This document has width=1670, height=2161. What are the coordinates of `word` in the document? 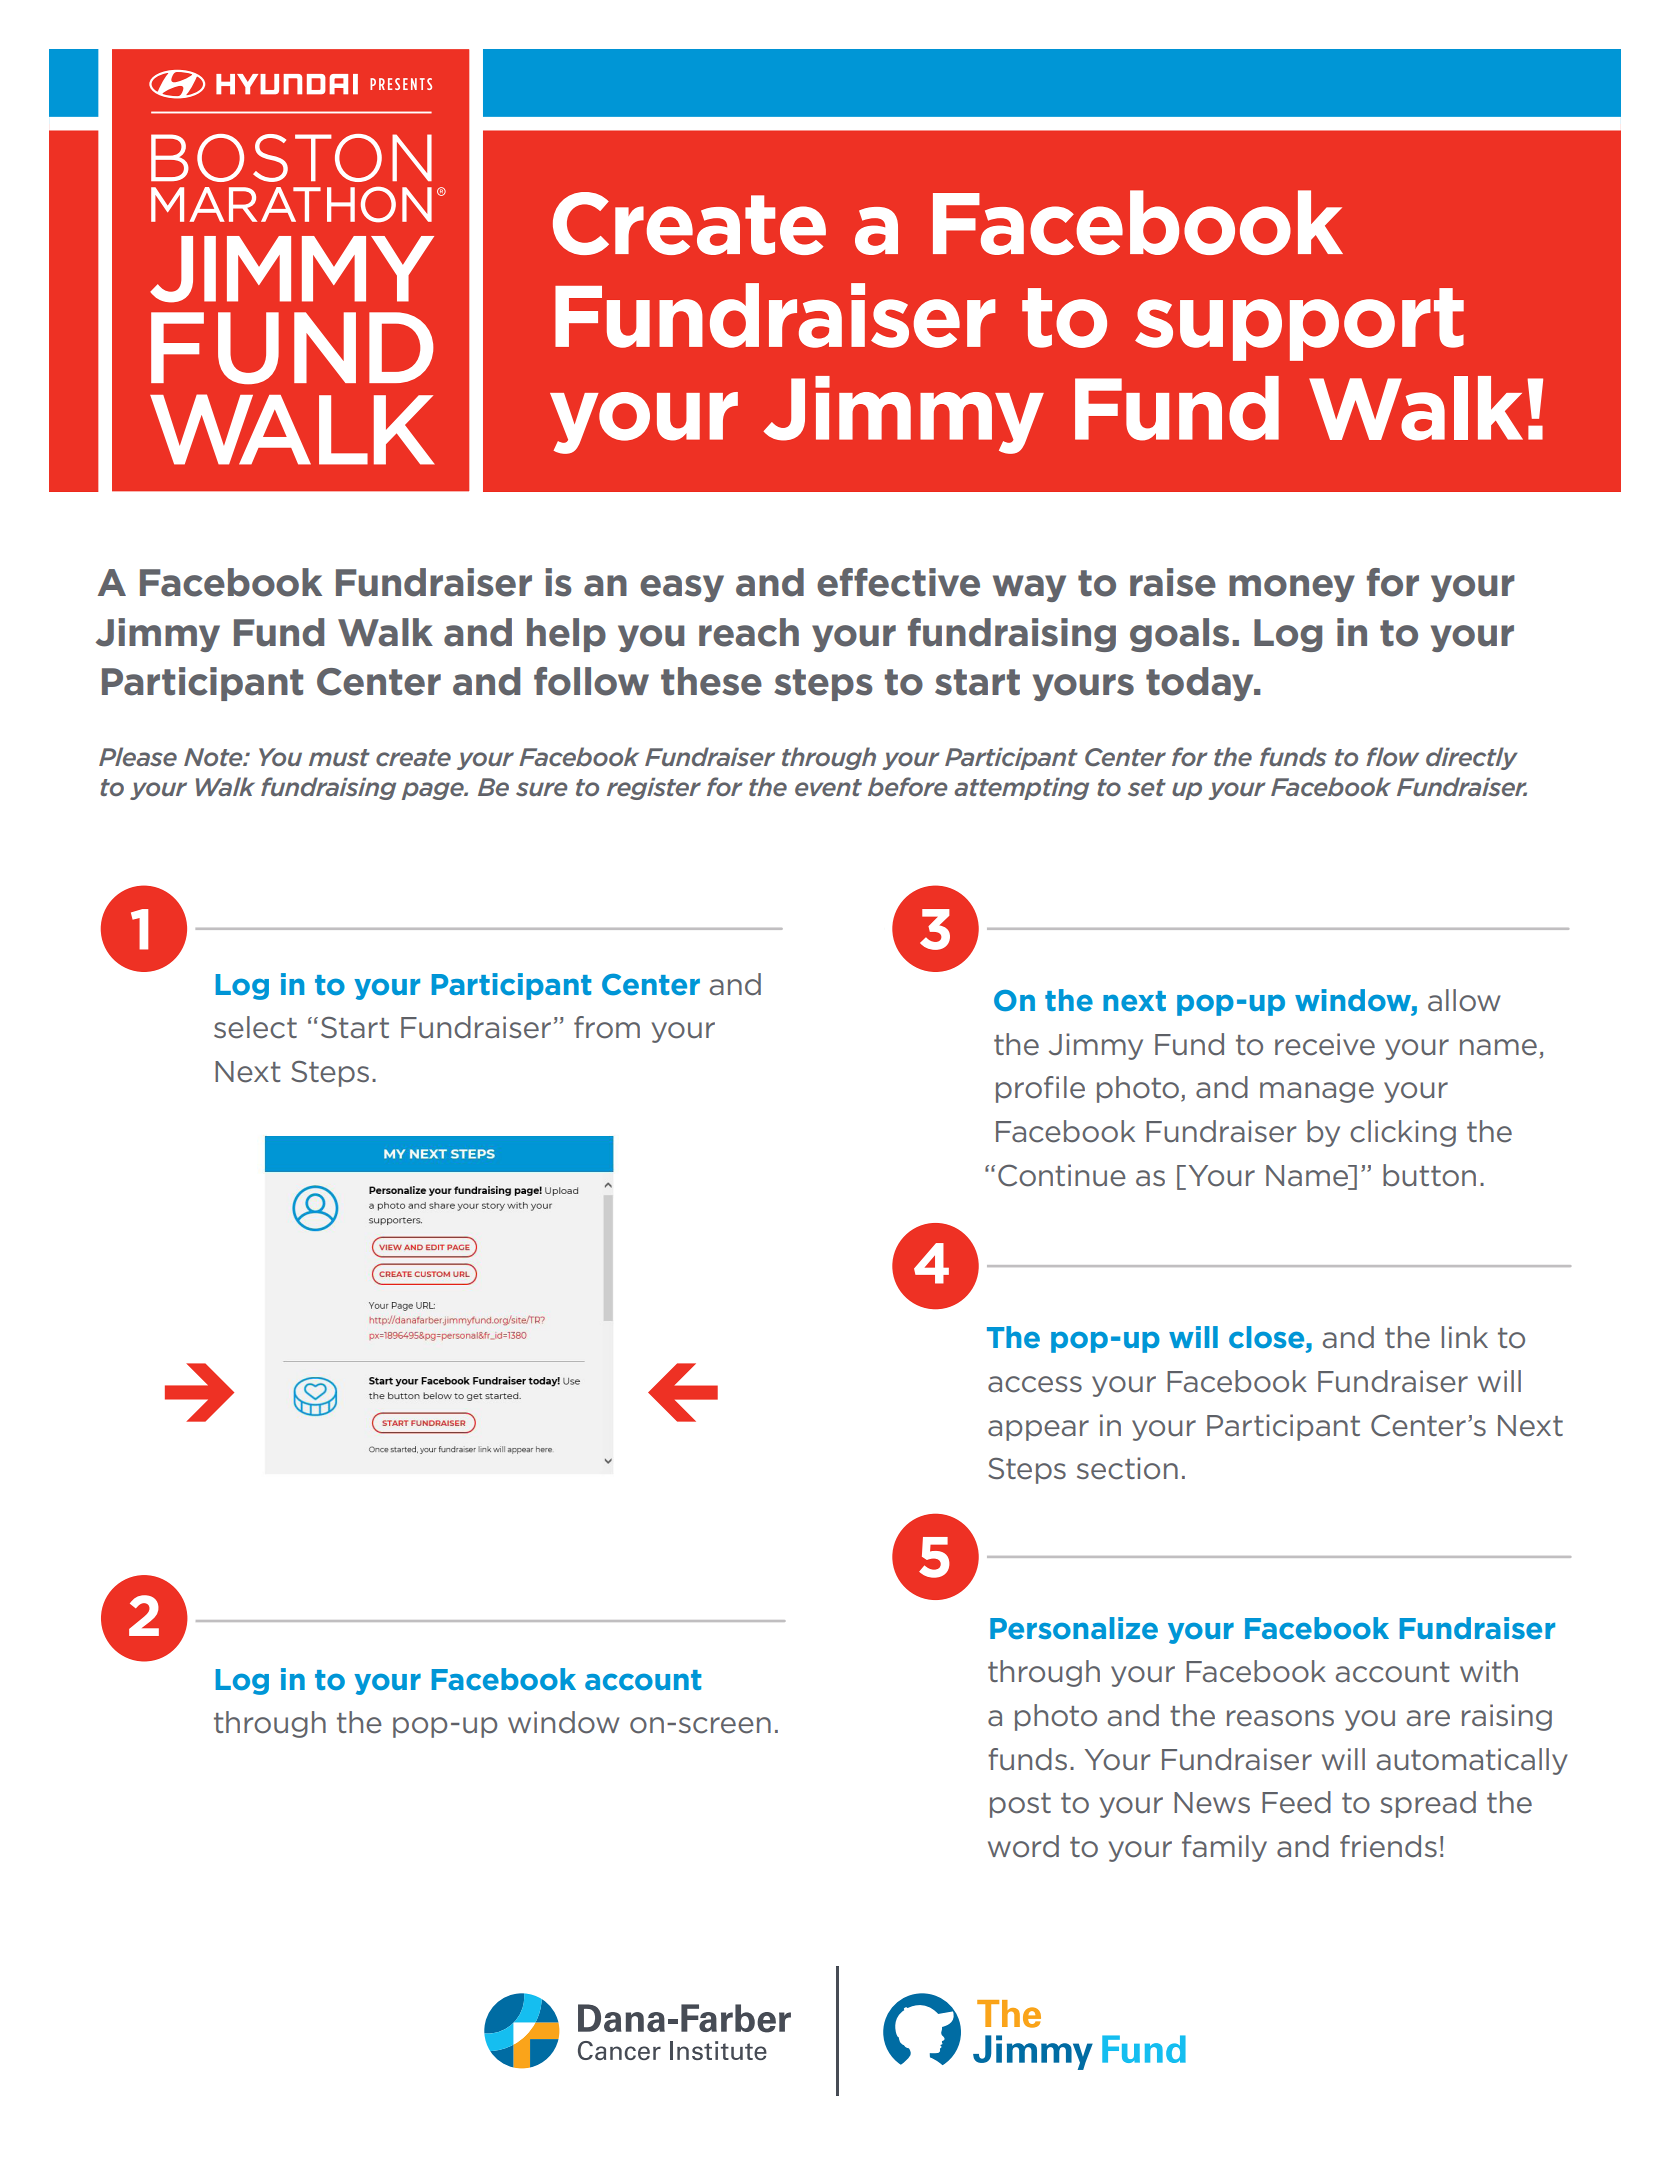 It's located at (1023, 1846).
